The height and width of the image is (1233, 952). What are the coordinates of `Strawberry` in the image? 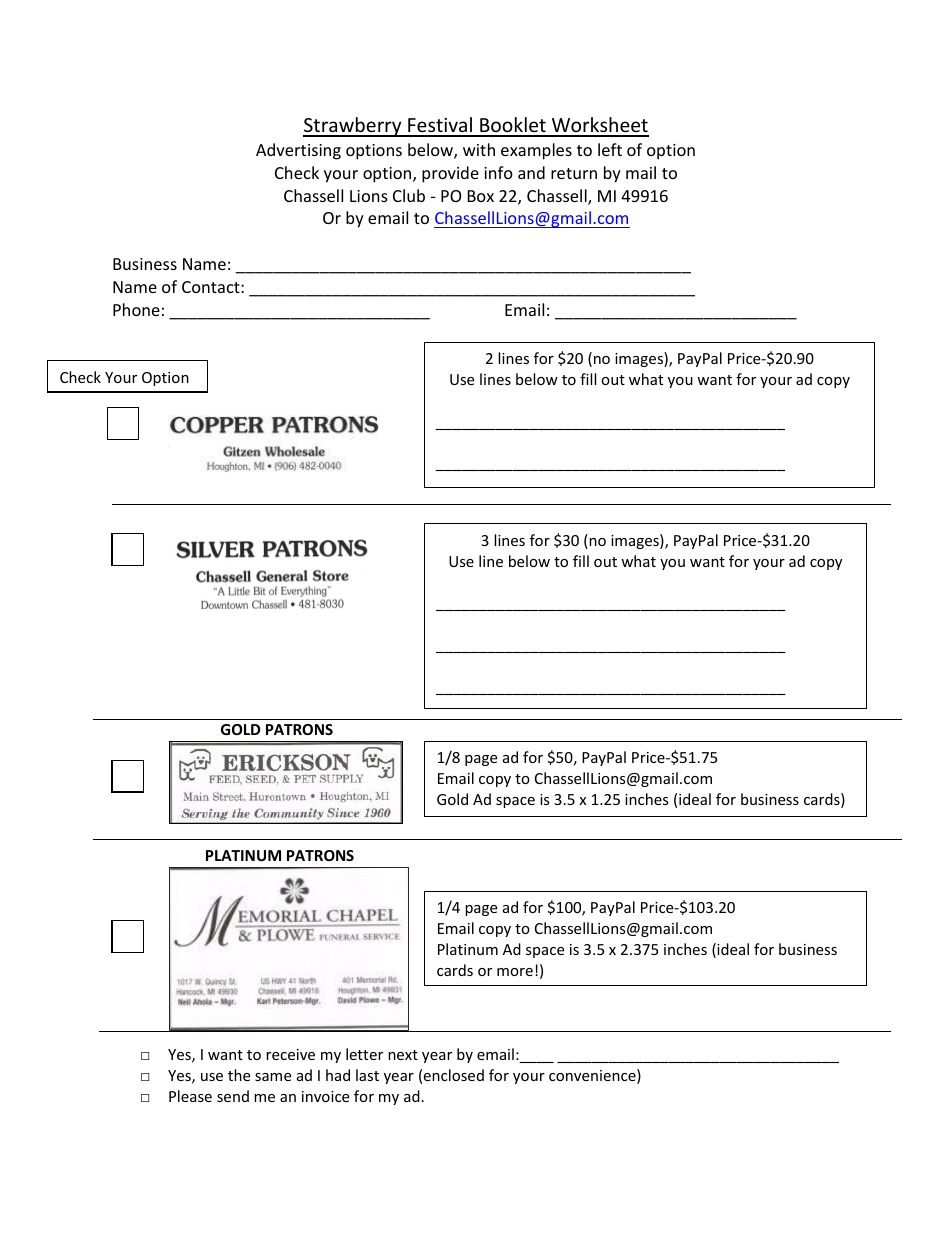 It's located at (353, 127).
